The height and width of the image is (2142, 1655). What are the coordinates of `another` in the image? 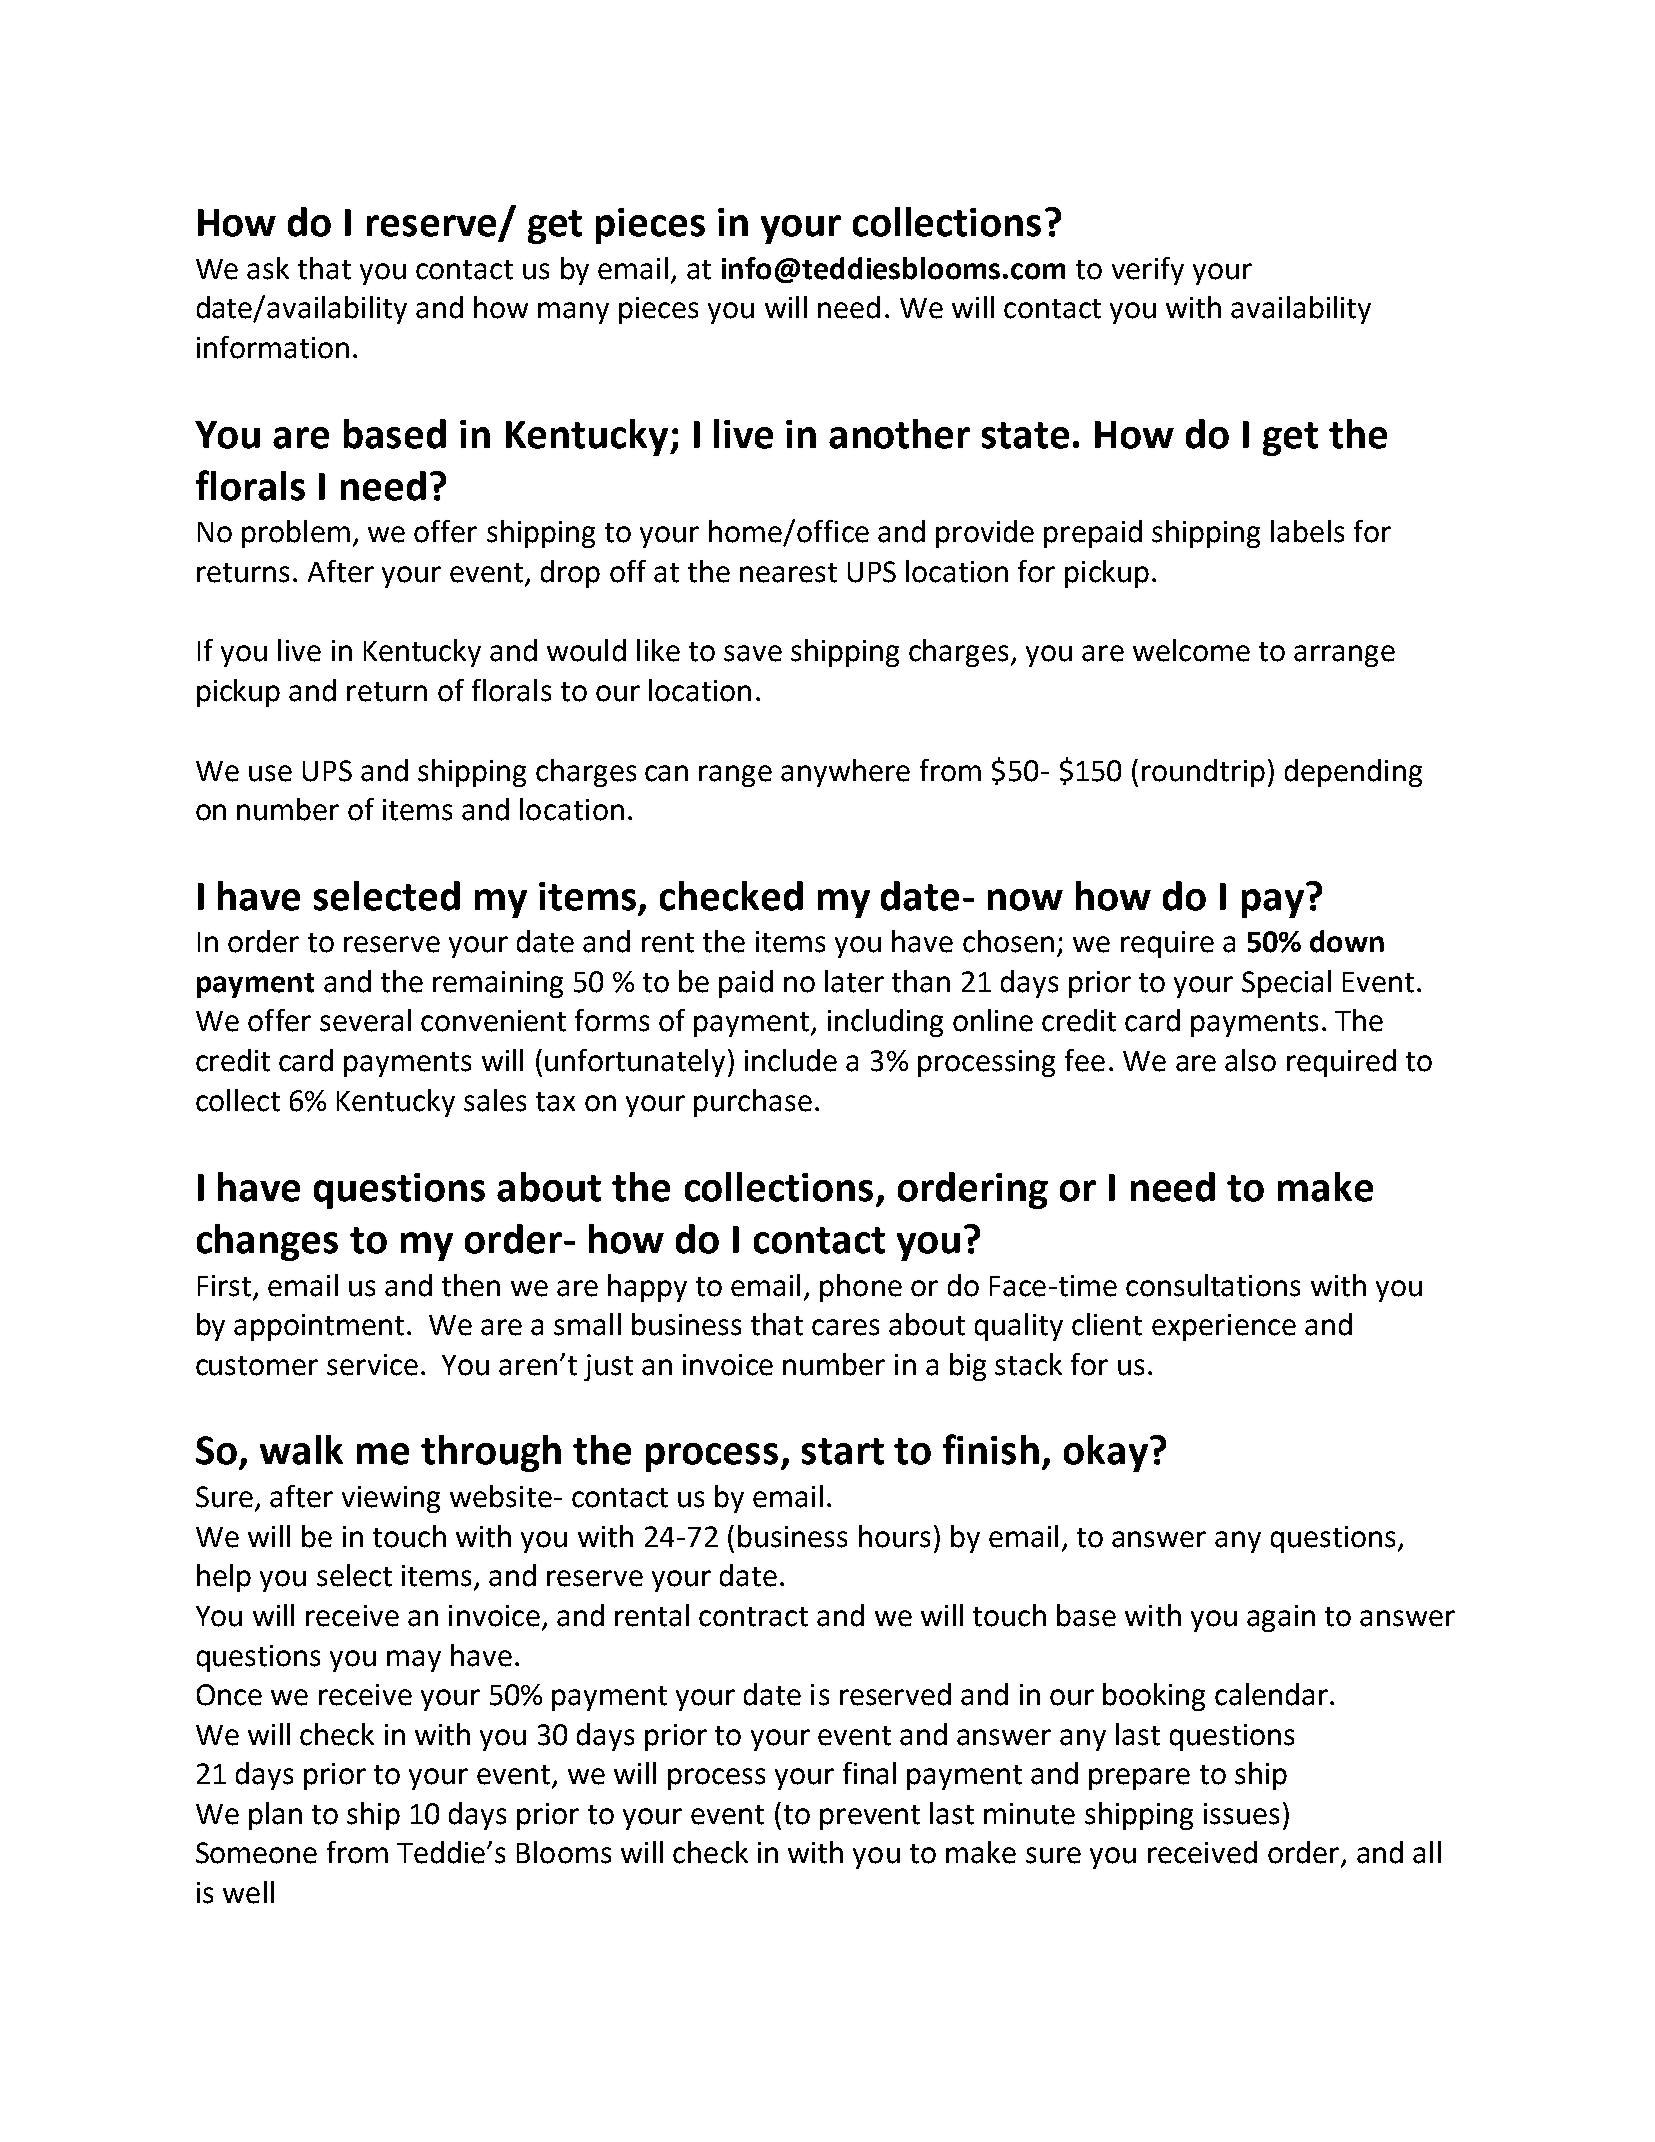 It's located at (899, 434).
